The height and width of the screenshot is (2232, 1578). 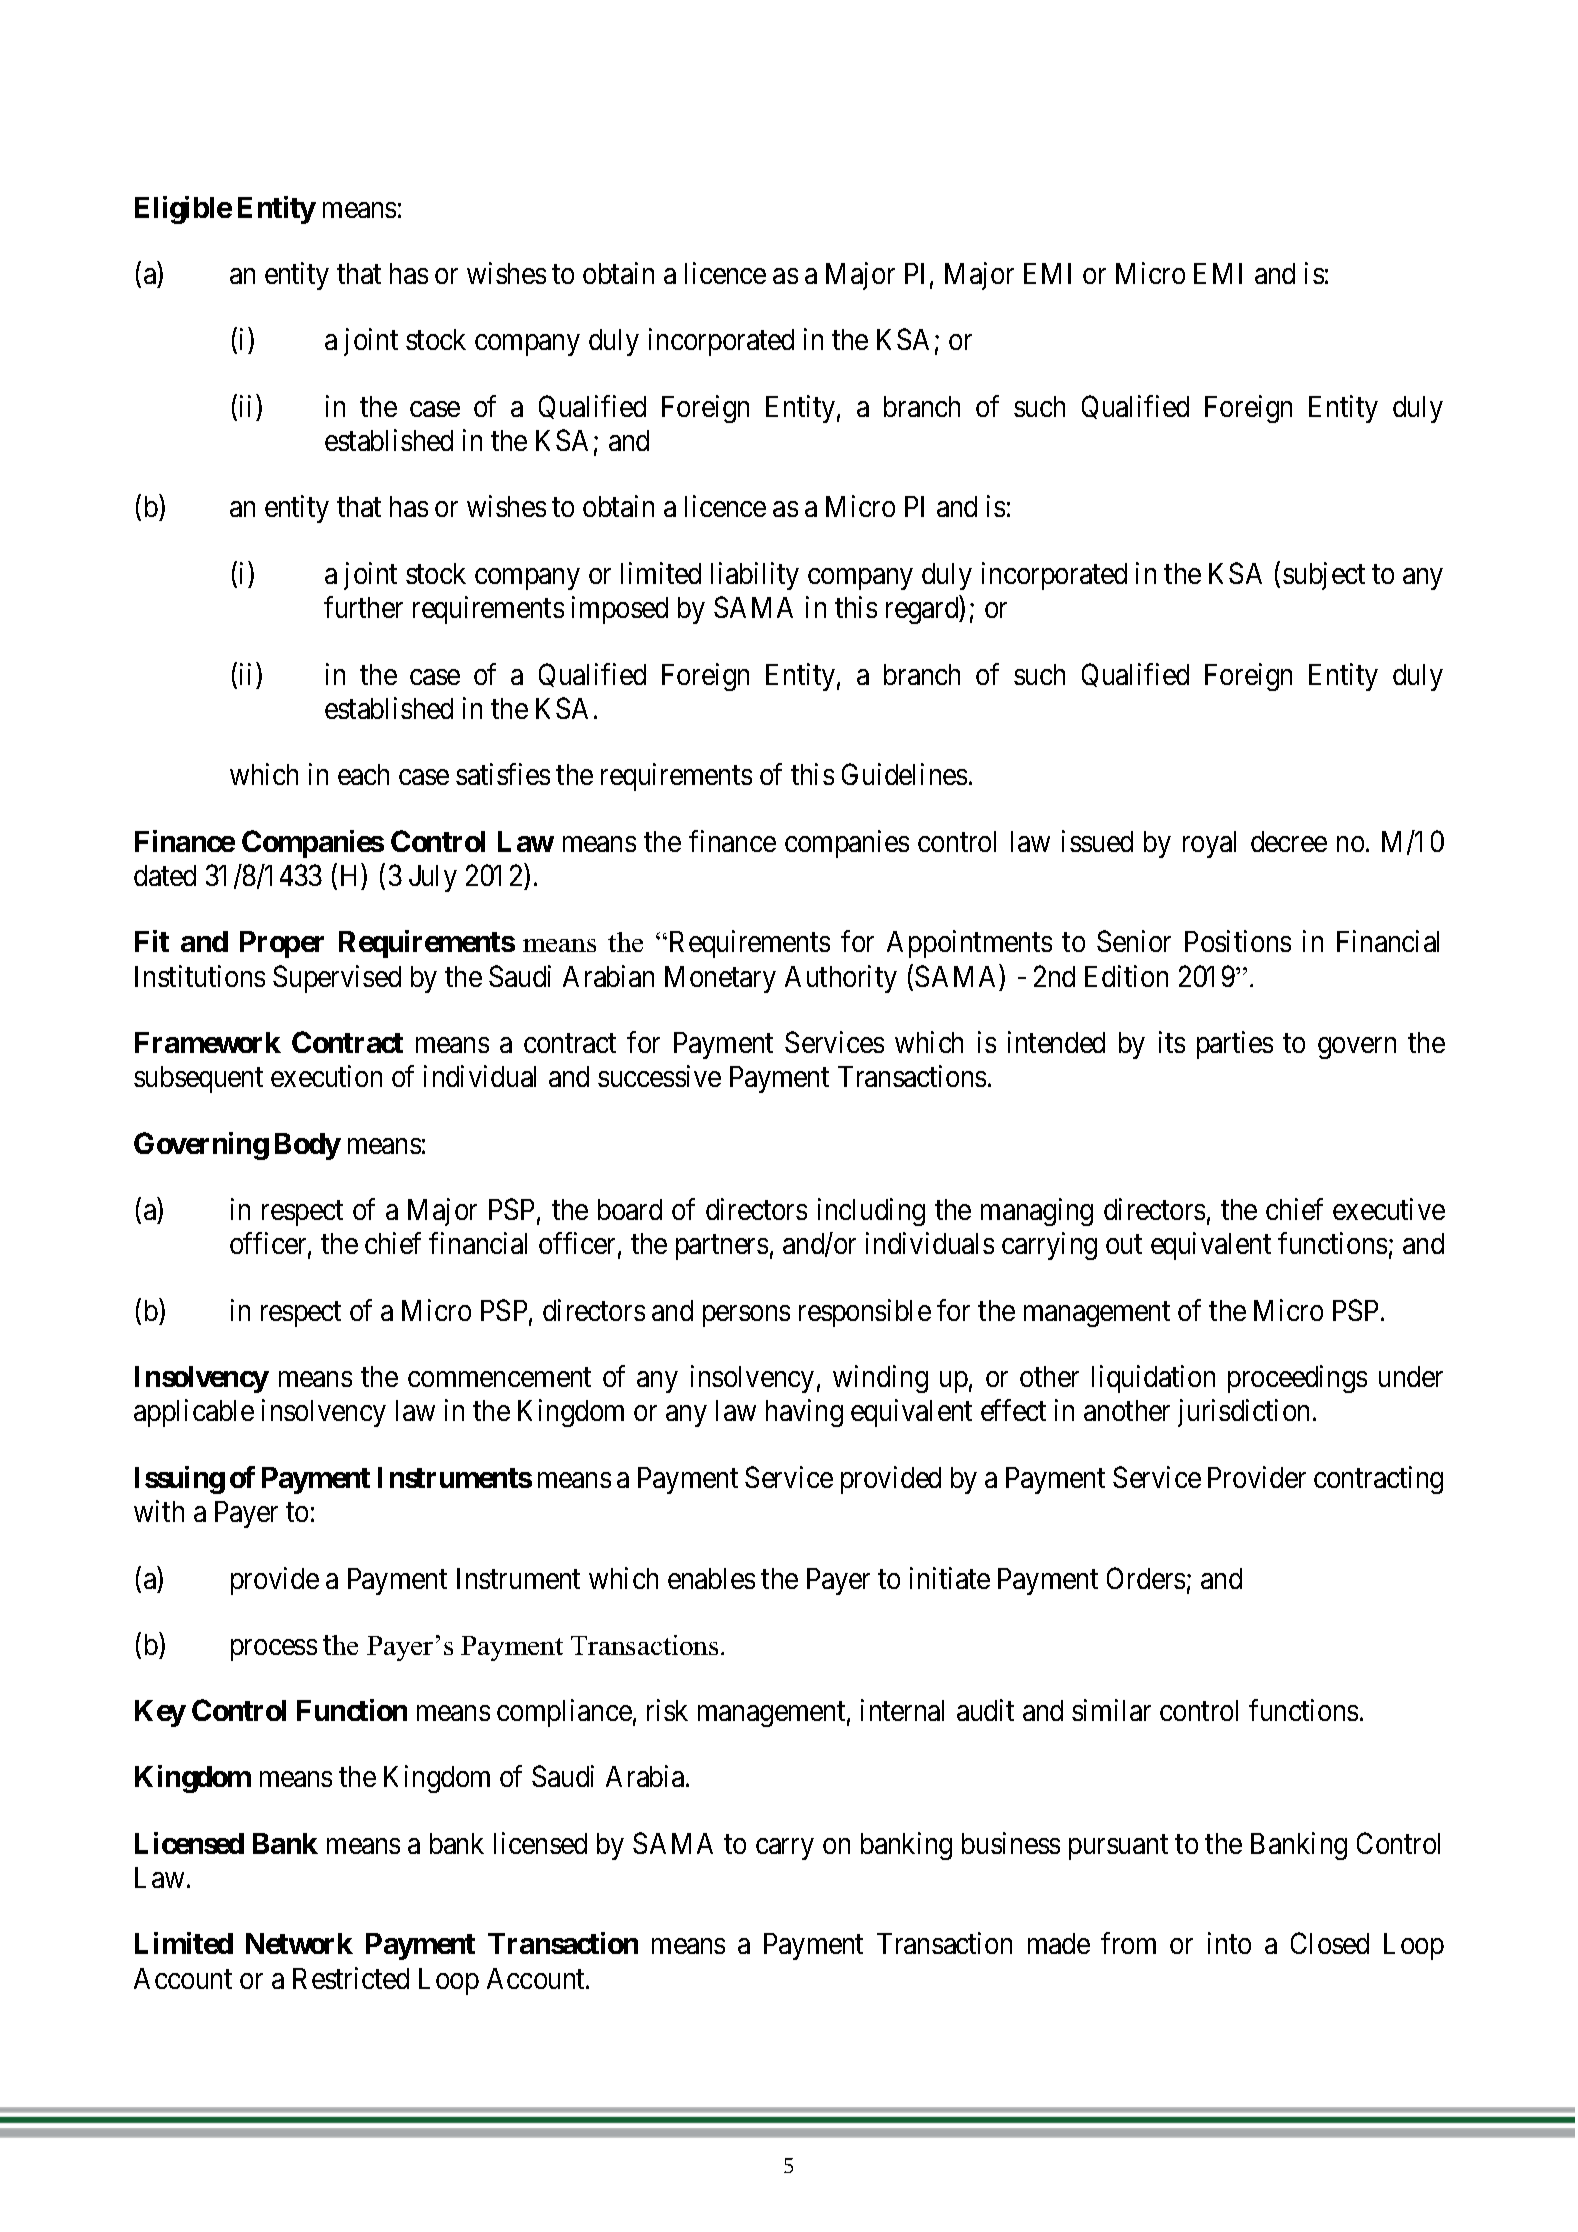 I want to click on persons, so click(x=746, y=1316).
